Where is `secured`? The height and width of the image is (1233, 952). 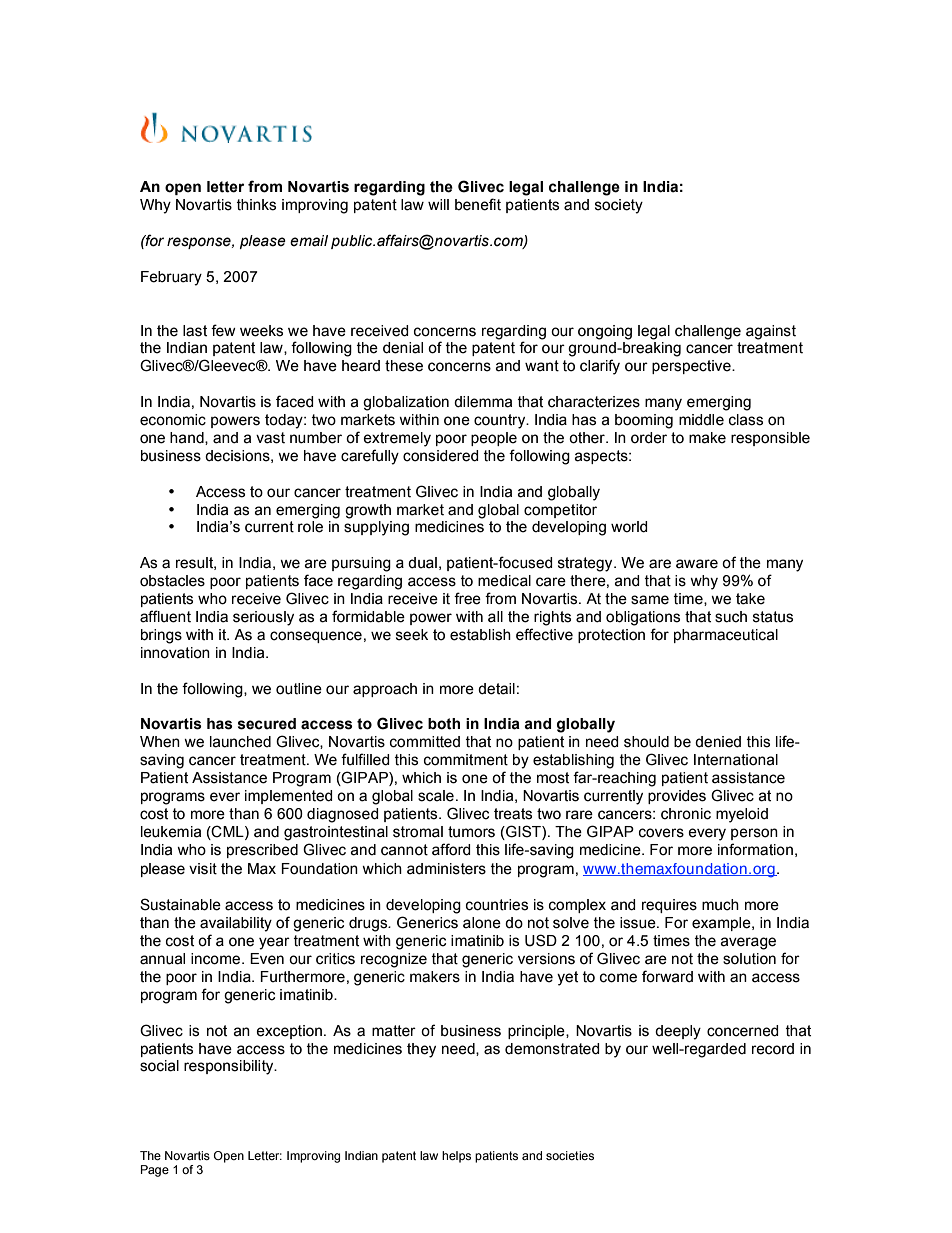 secured is located at coordinates (267, 724).
